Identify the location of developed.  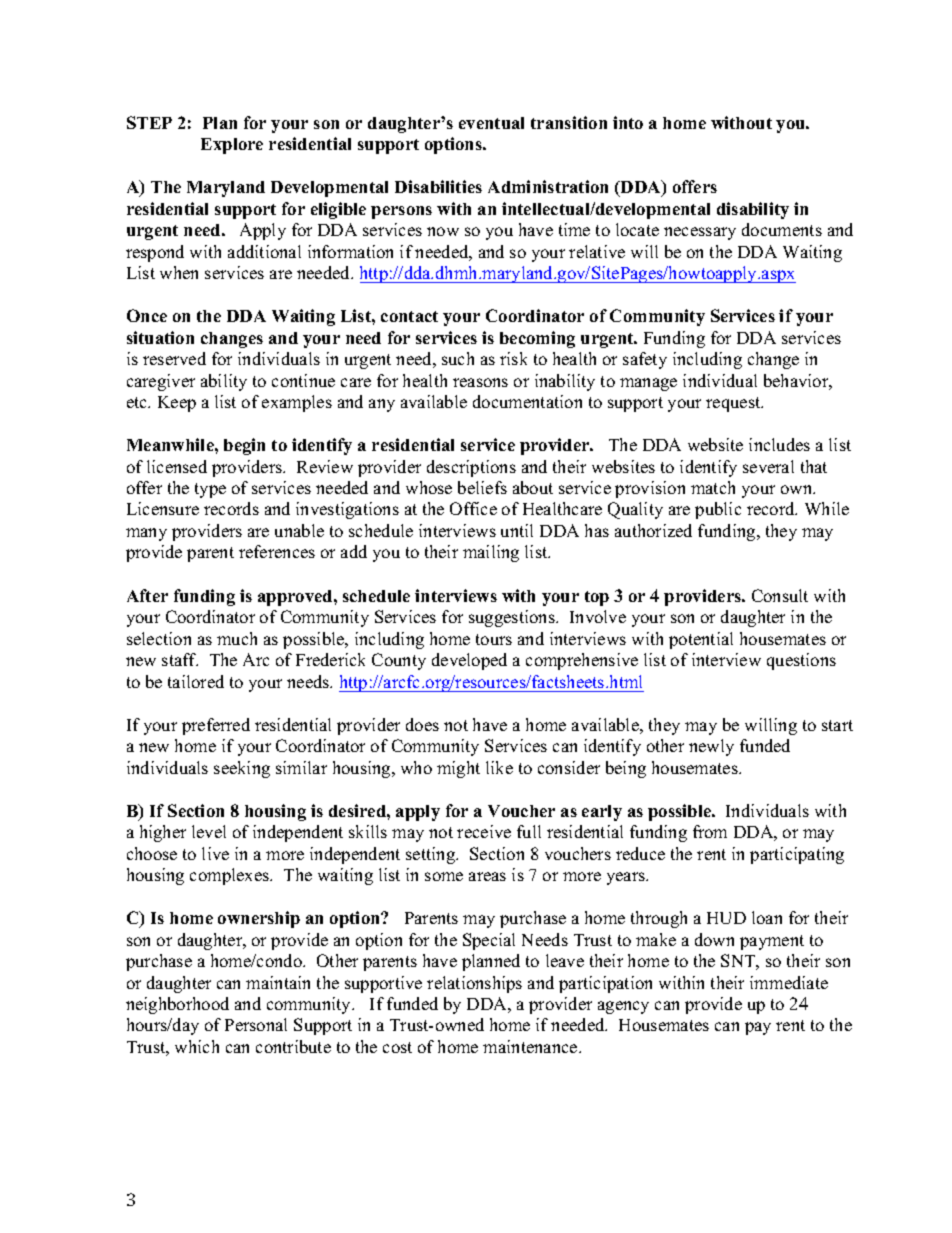
(469, 661).
